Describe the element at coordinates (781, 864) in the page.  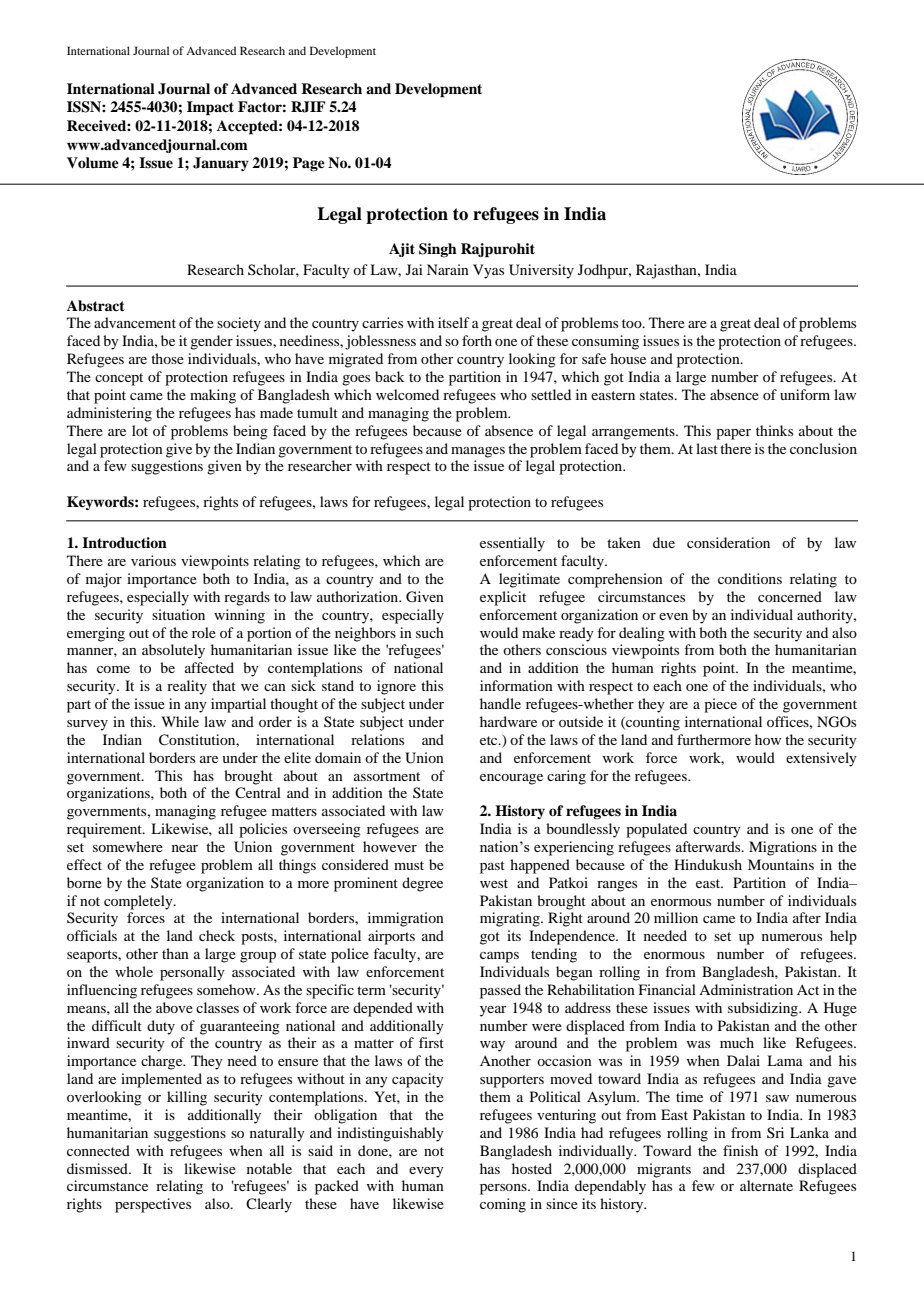
I see `Mountains` at that location.
